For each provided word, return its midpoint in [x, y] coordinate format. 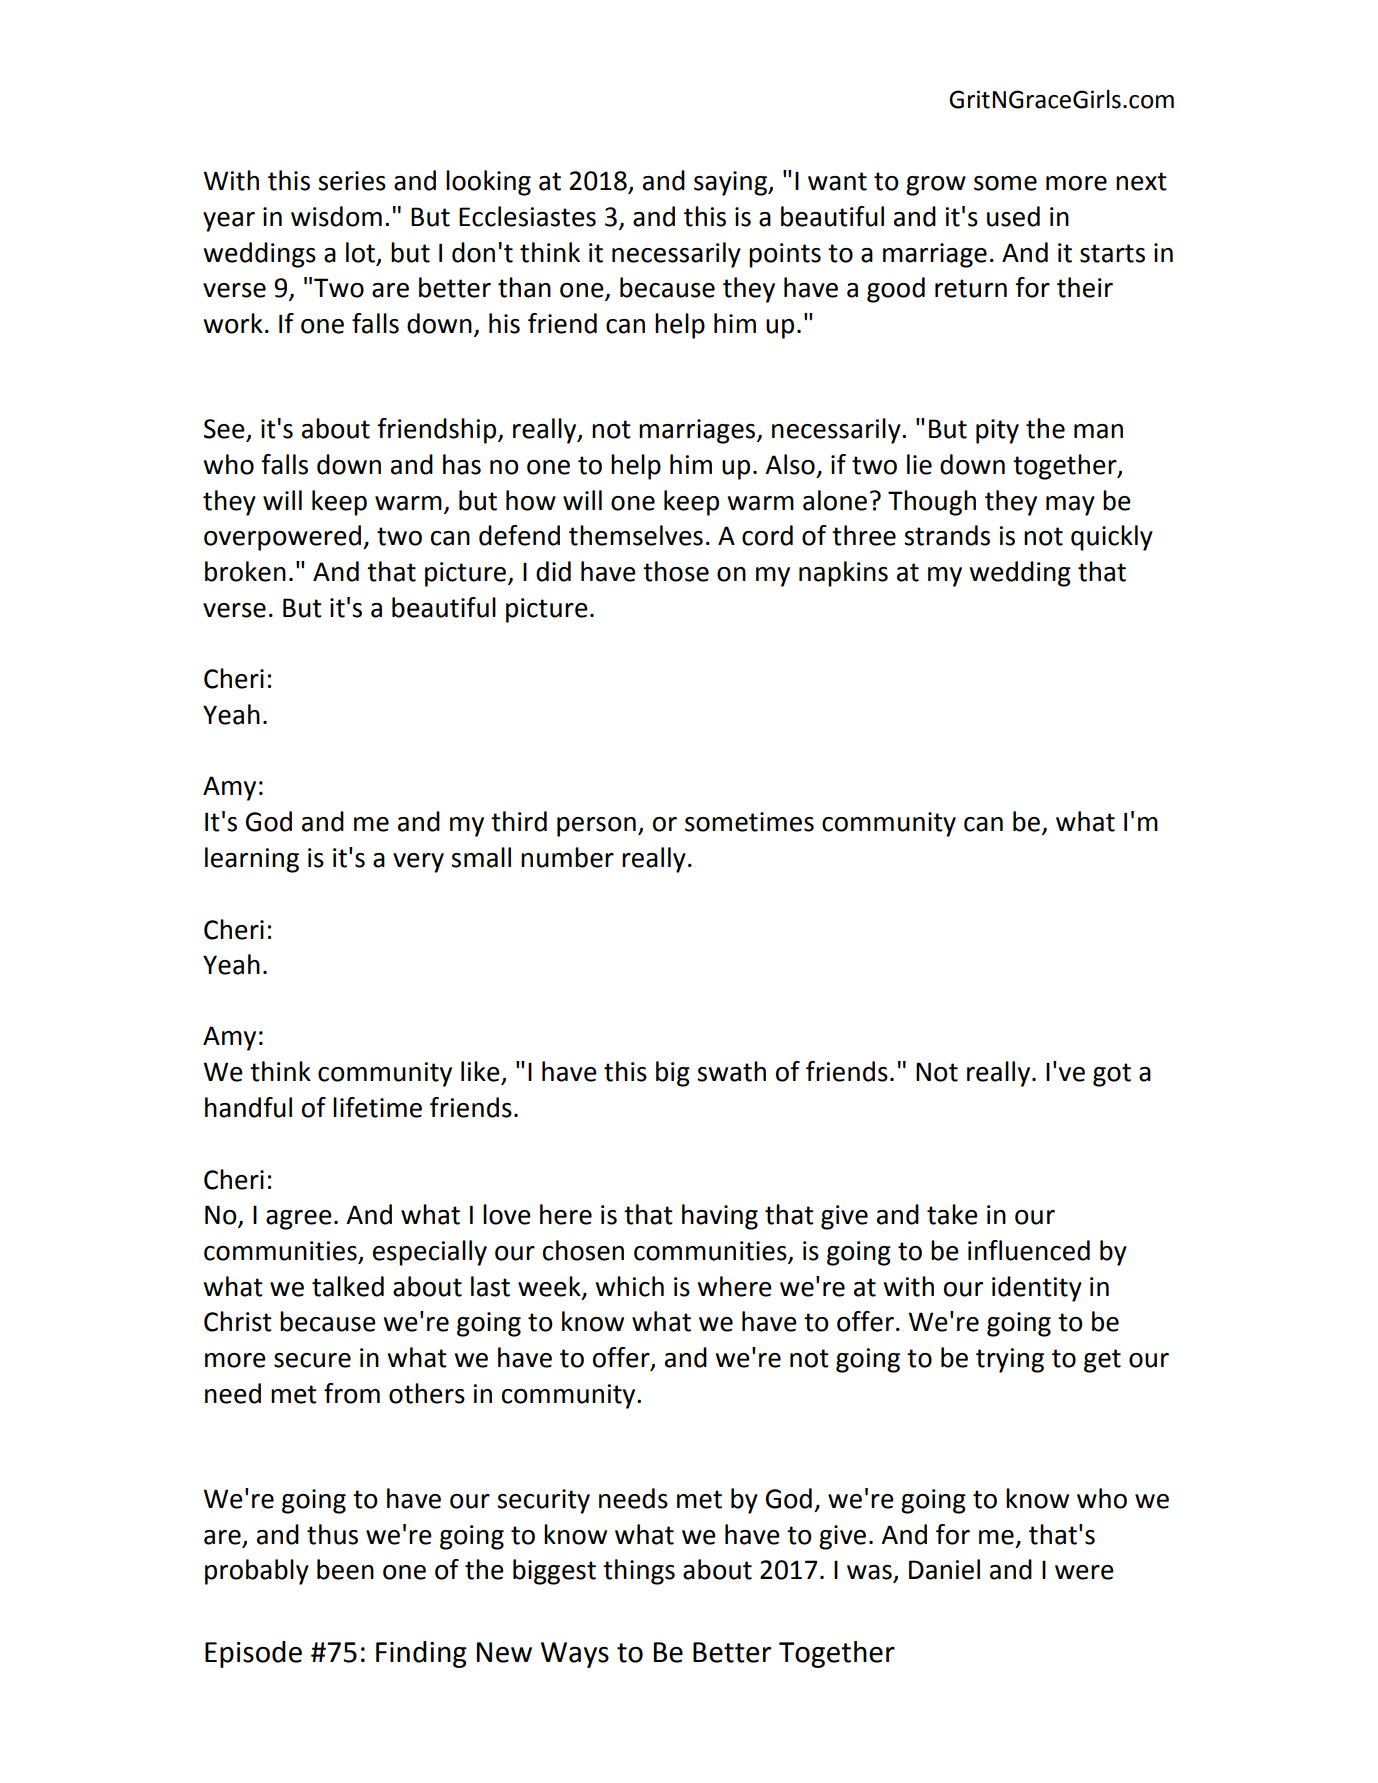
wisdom [336, 216]
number [567, 857]
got [1112, 1075]
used [1013, 216]
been [345, 1569]
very [418, 863]
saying [731, 183]
